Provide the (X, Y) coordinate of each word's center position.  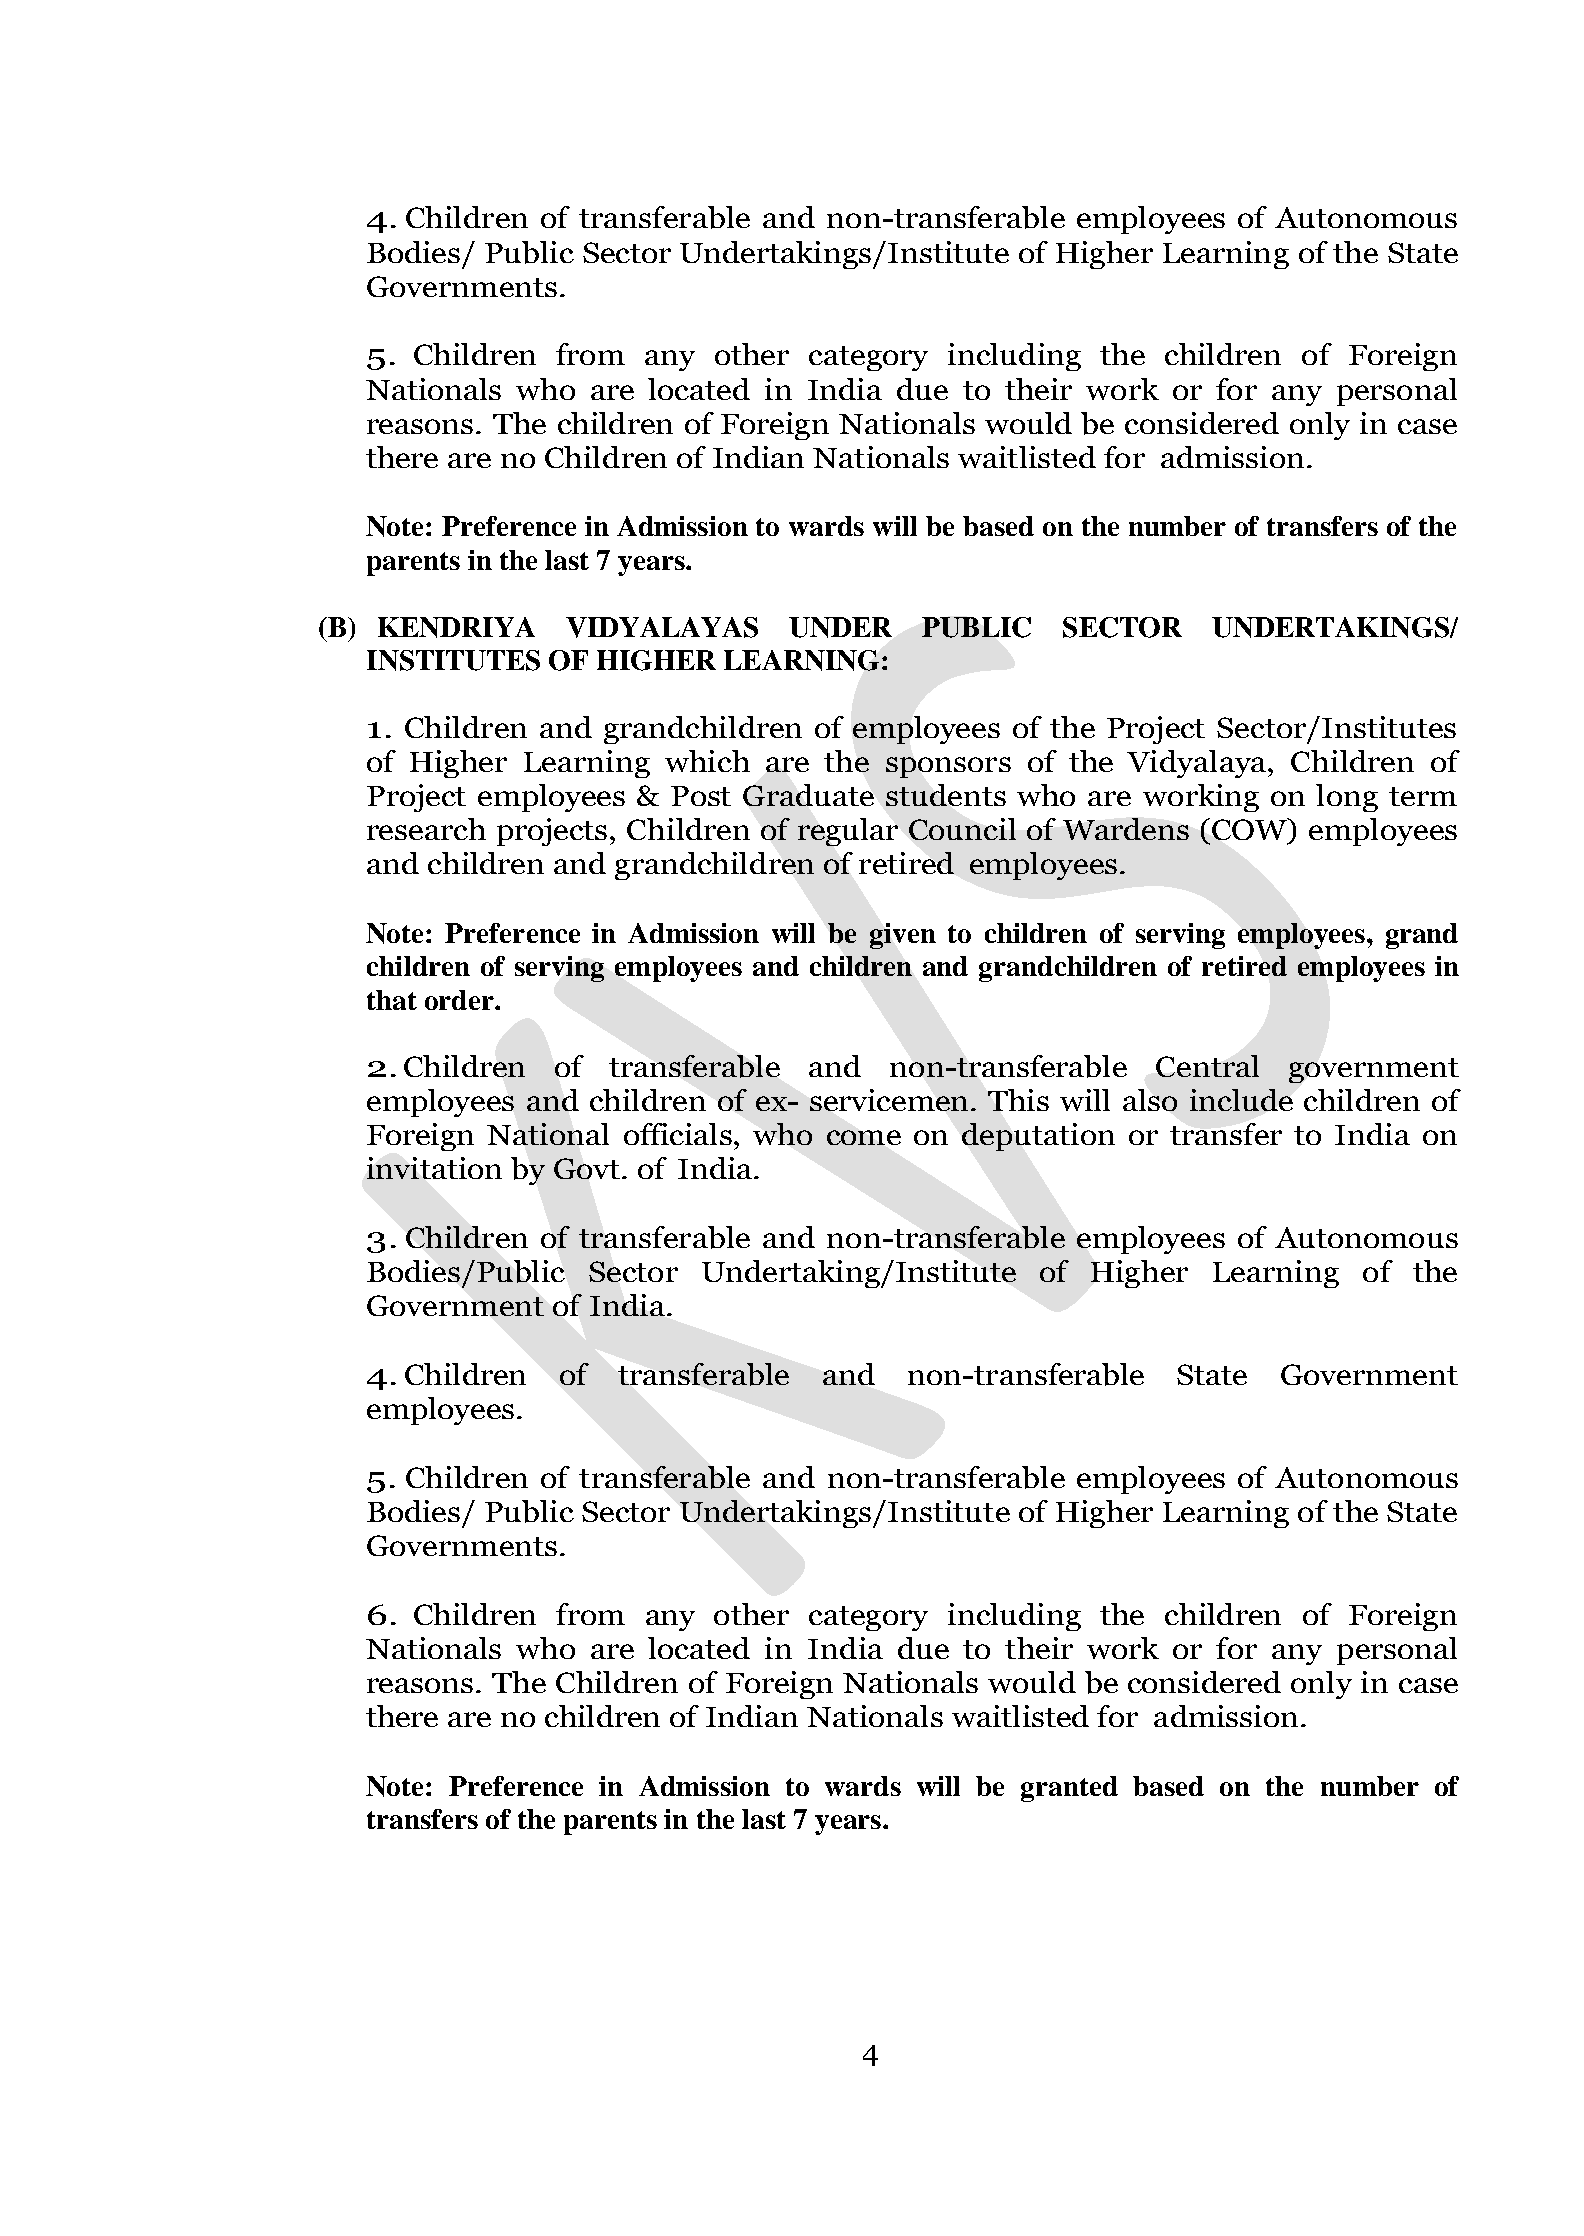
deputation (1038, 1137)
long (1347, 798)
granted (1069, 1789)
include (1241, 1100)
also (1150, 1100)
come (864, 1137)
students (946, 795)
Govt (588, 1168)
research (426, 829)
